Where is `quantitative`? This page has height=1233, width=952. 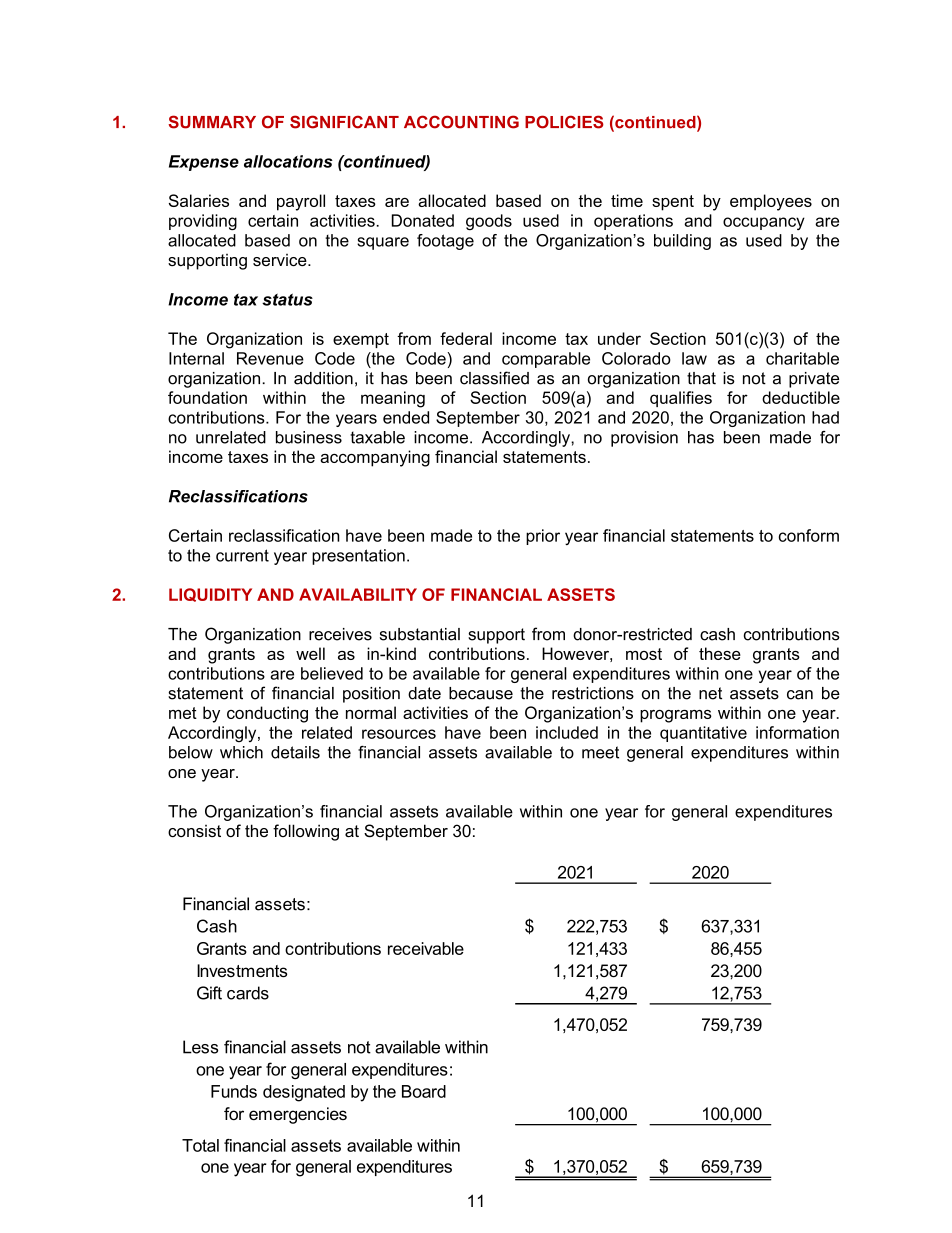 quantitative is located at coordinates (703, 734).
